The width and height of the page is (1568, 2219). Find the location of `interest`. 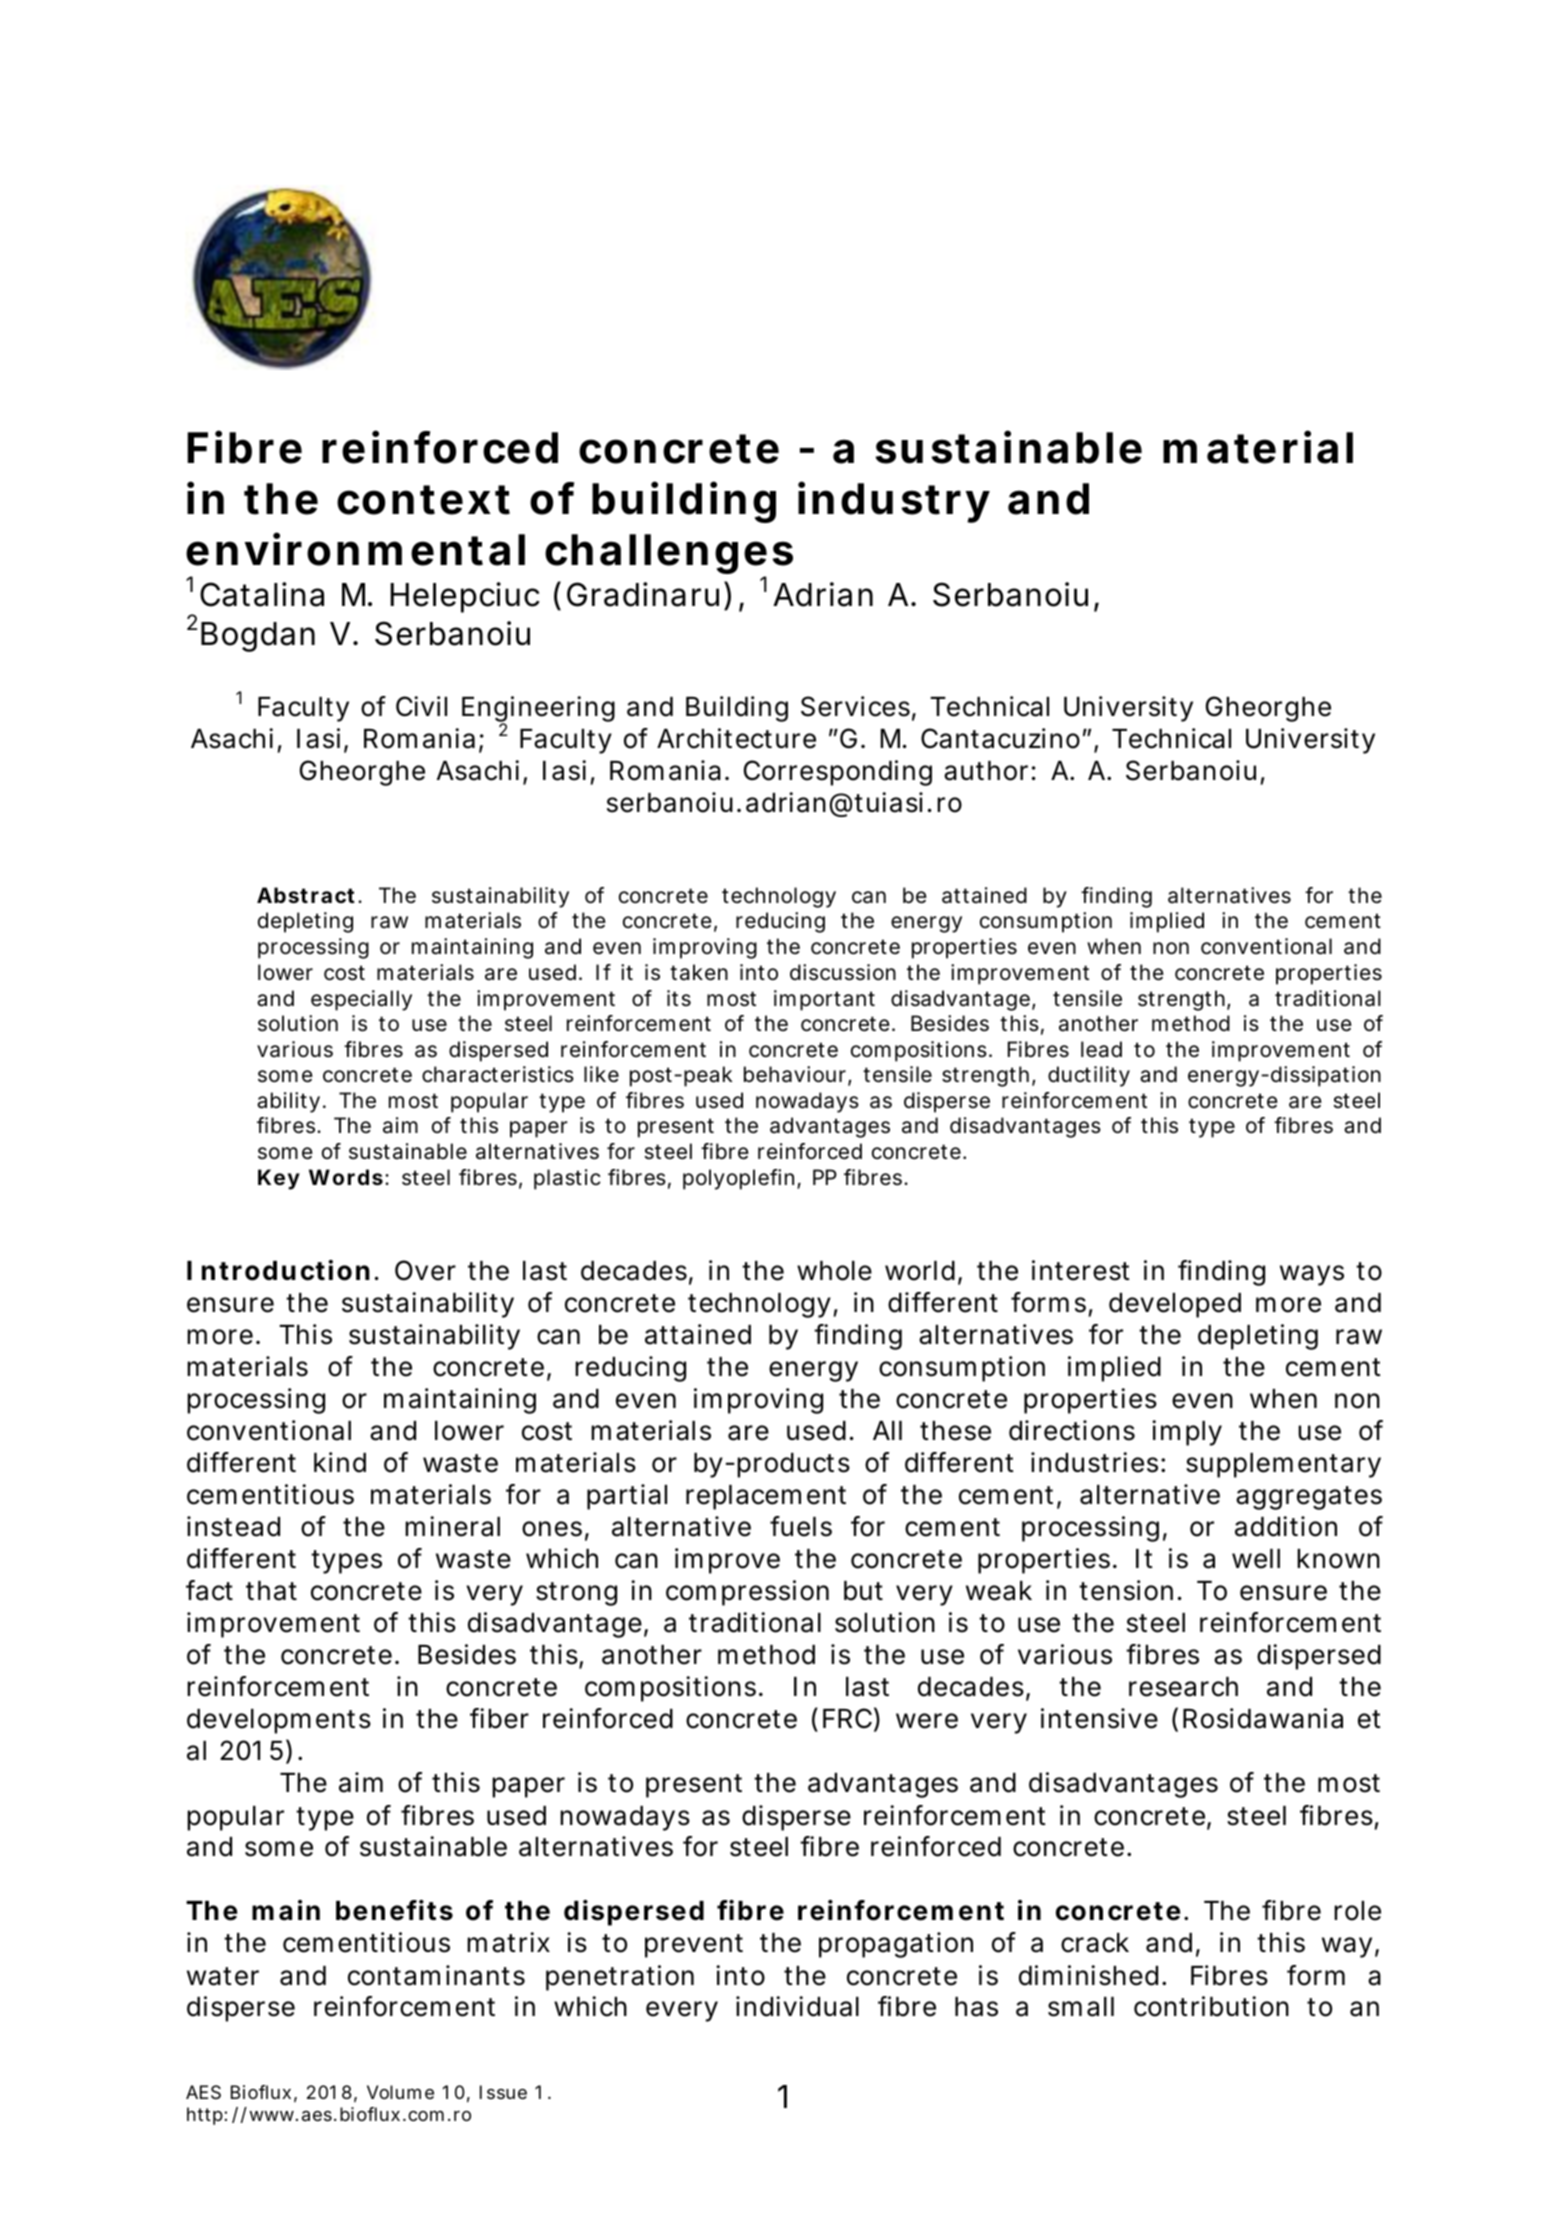

interest is located at coordinates (1081, 1270).
